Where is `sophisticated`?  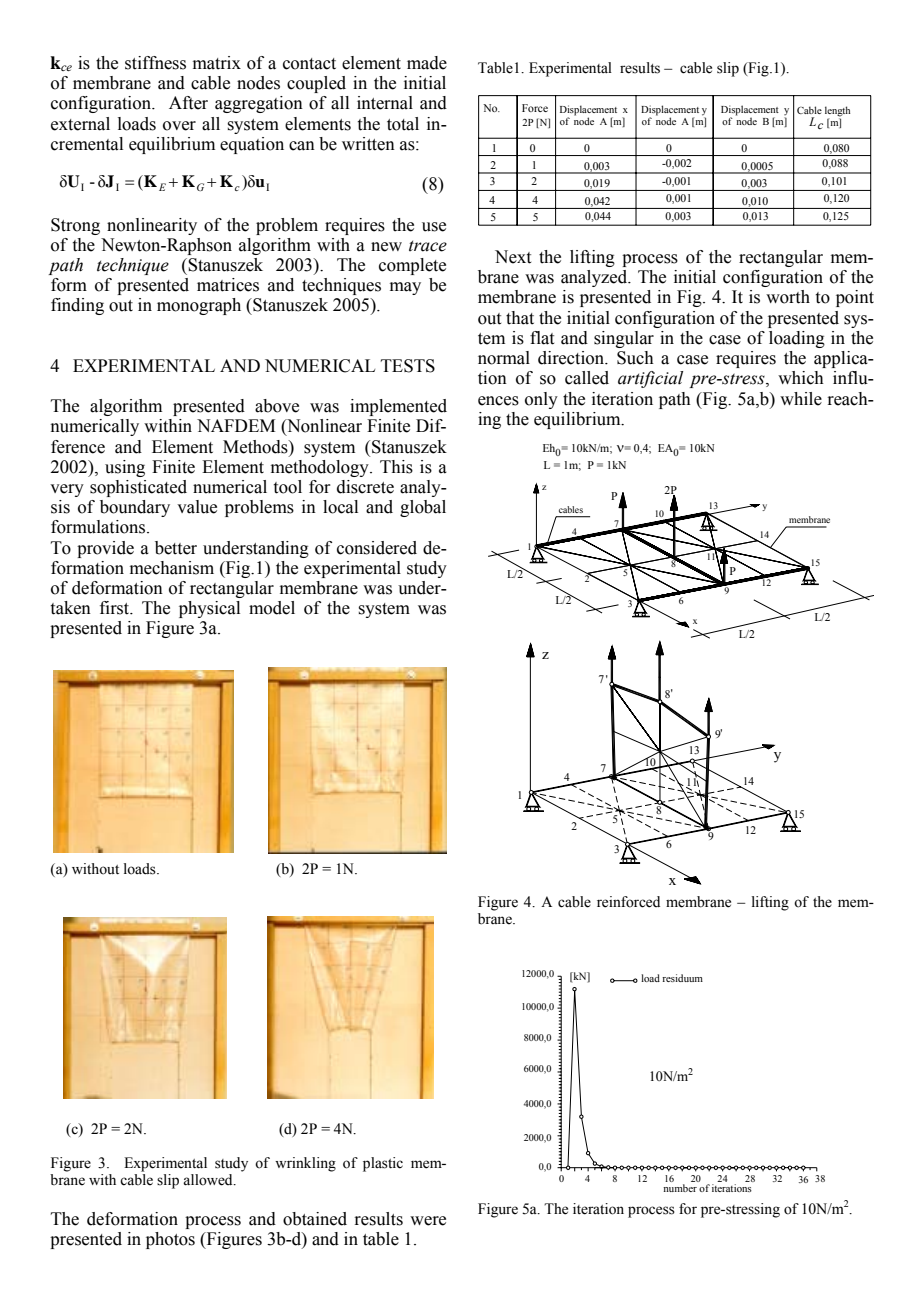
sophisticated is located at coordinates (138, 488).
